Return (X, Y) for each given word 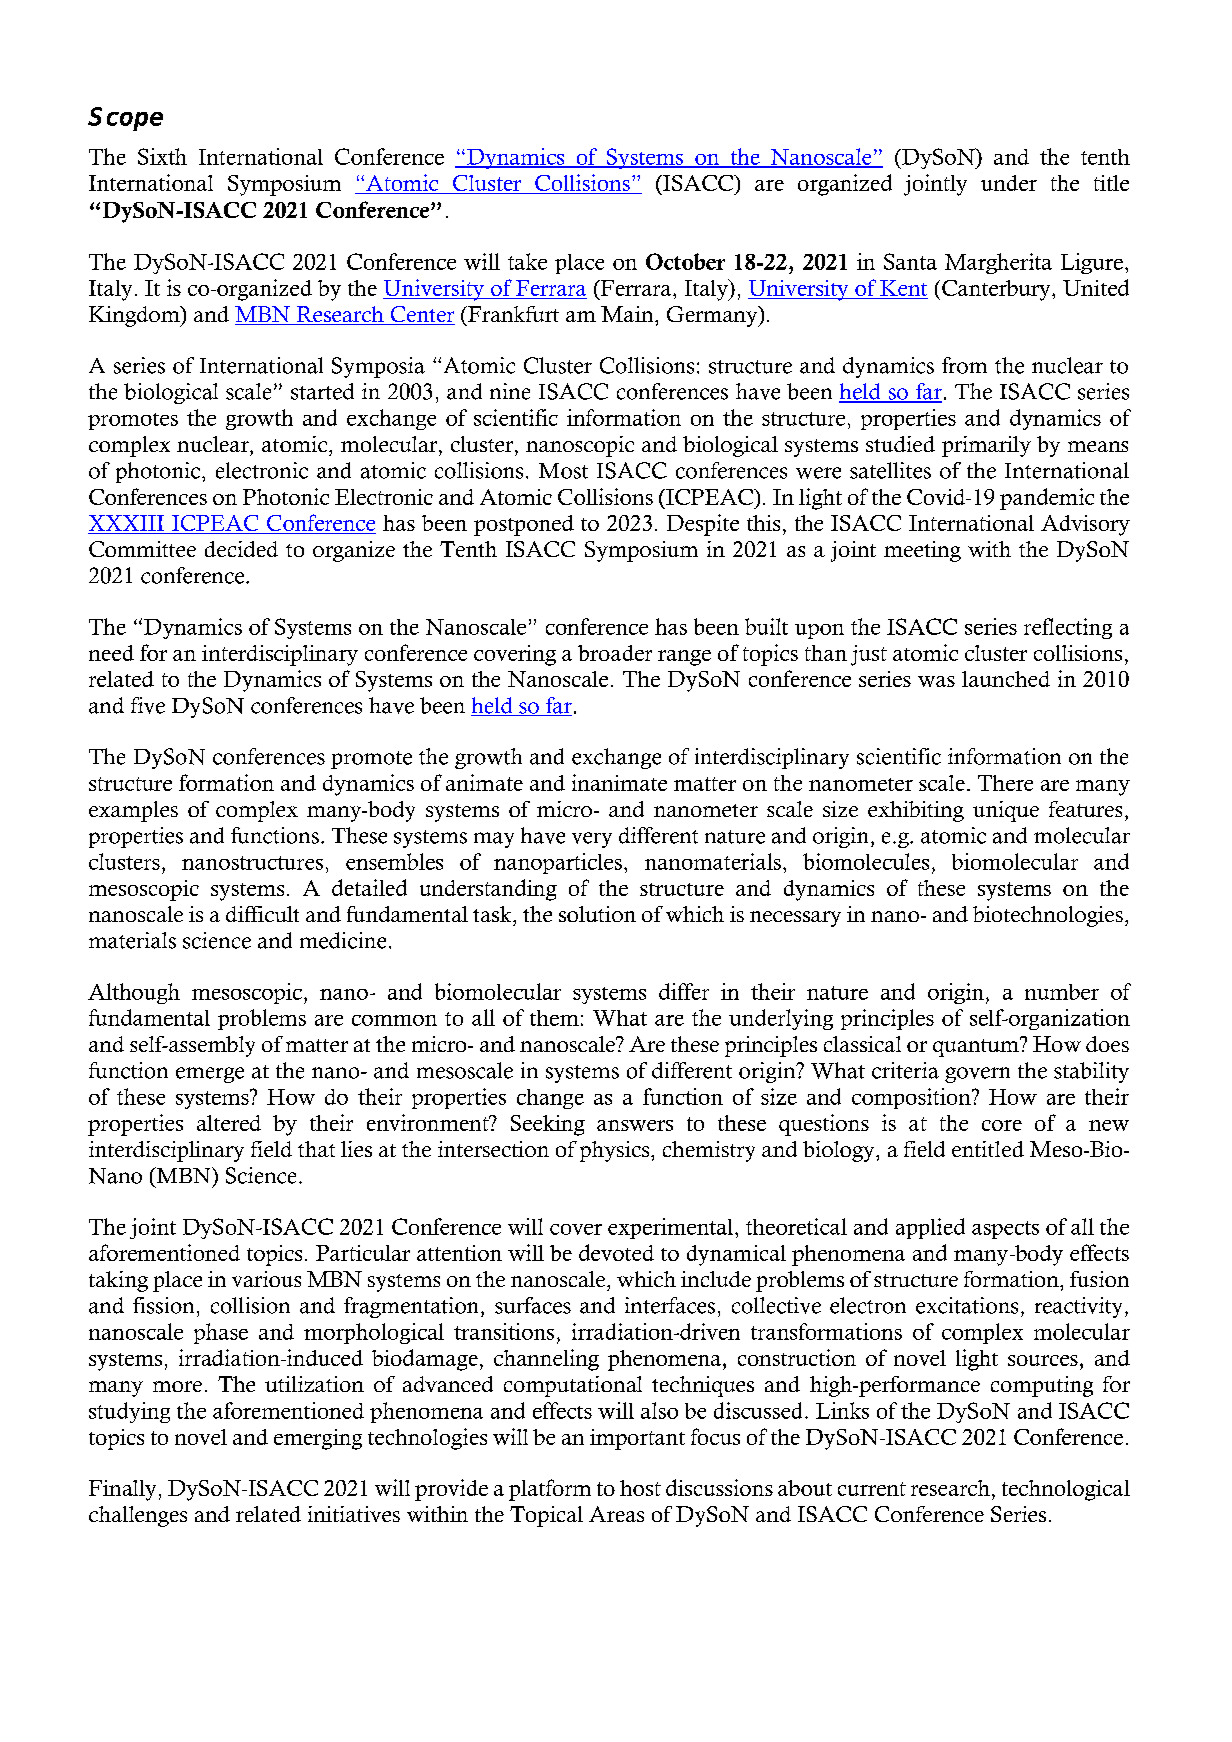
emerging (318, 1439)
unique (1006, 811)
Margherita (998, 263)
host (640, 1488)
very (592, 840)
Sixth (162, 156)
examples (133, 811)
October (685, 261)
